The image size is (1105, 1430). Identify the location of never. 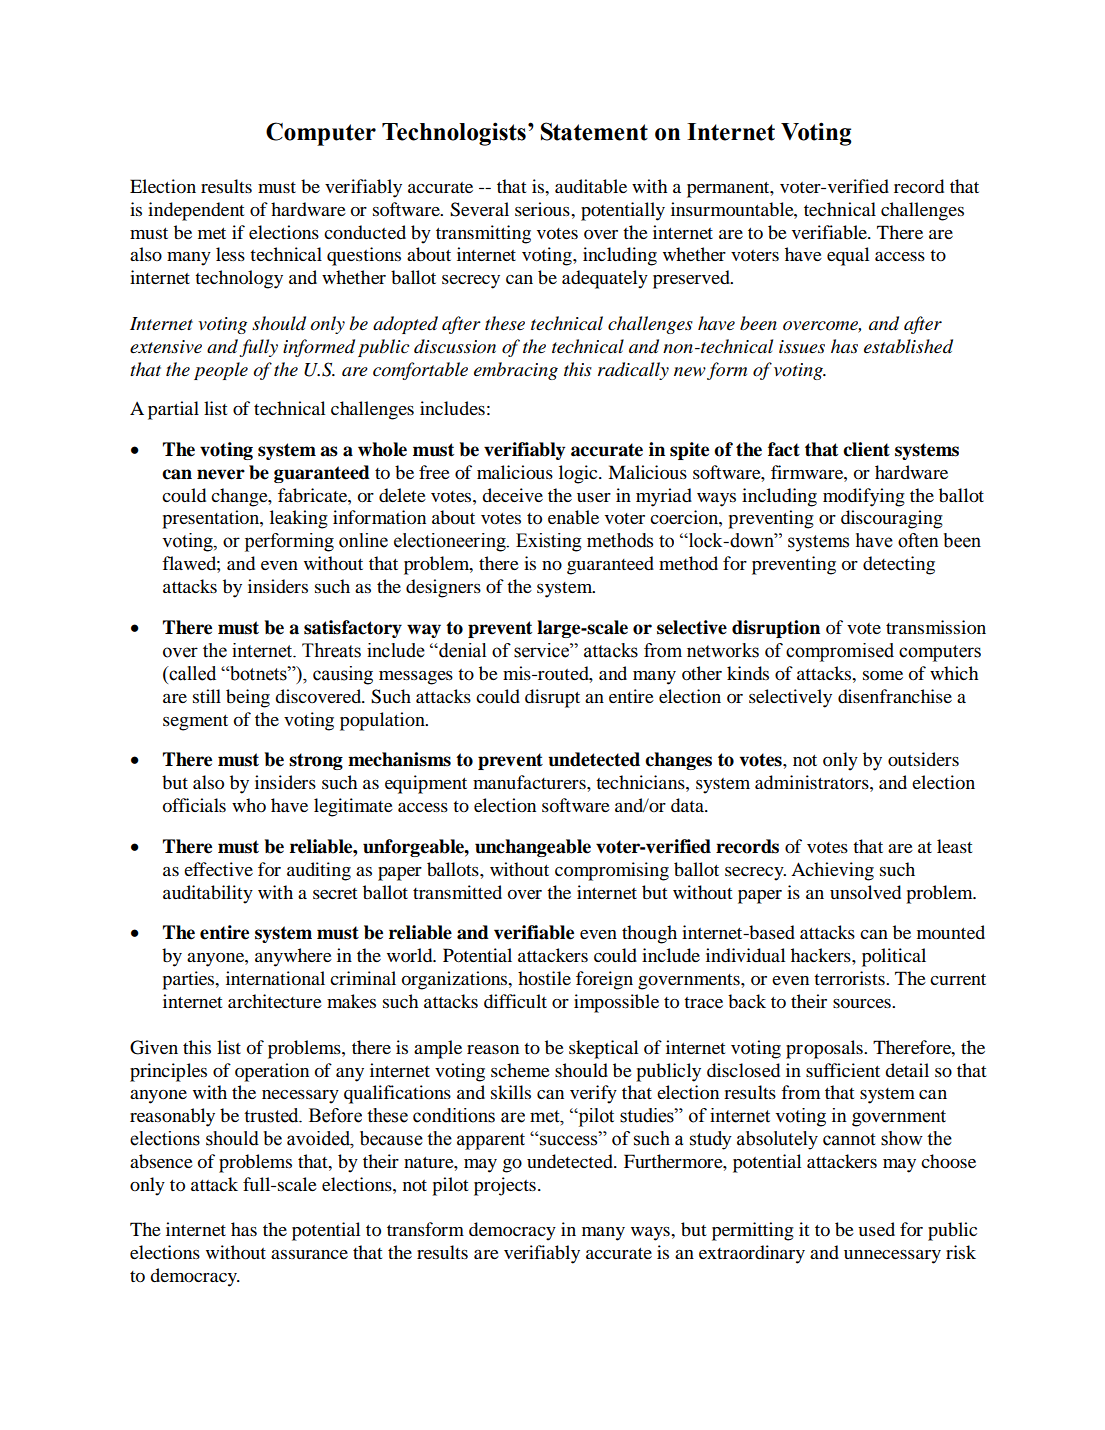
(221, 474).
